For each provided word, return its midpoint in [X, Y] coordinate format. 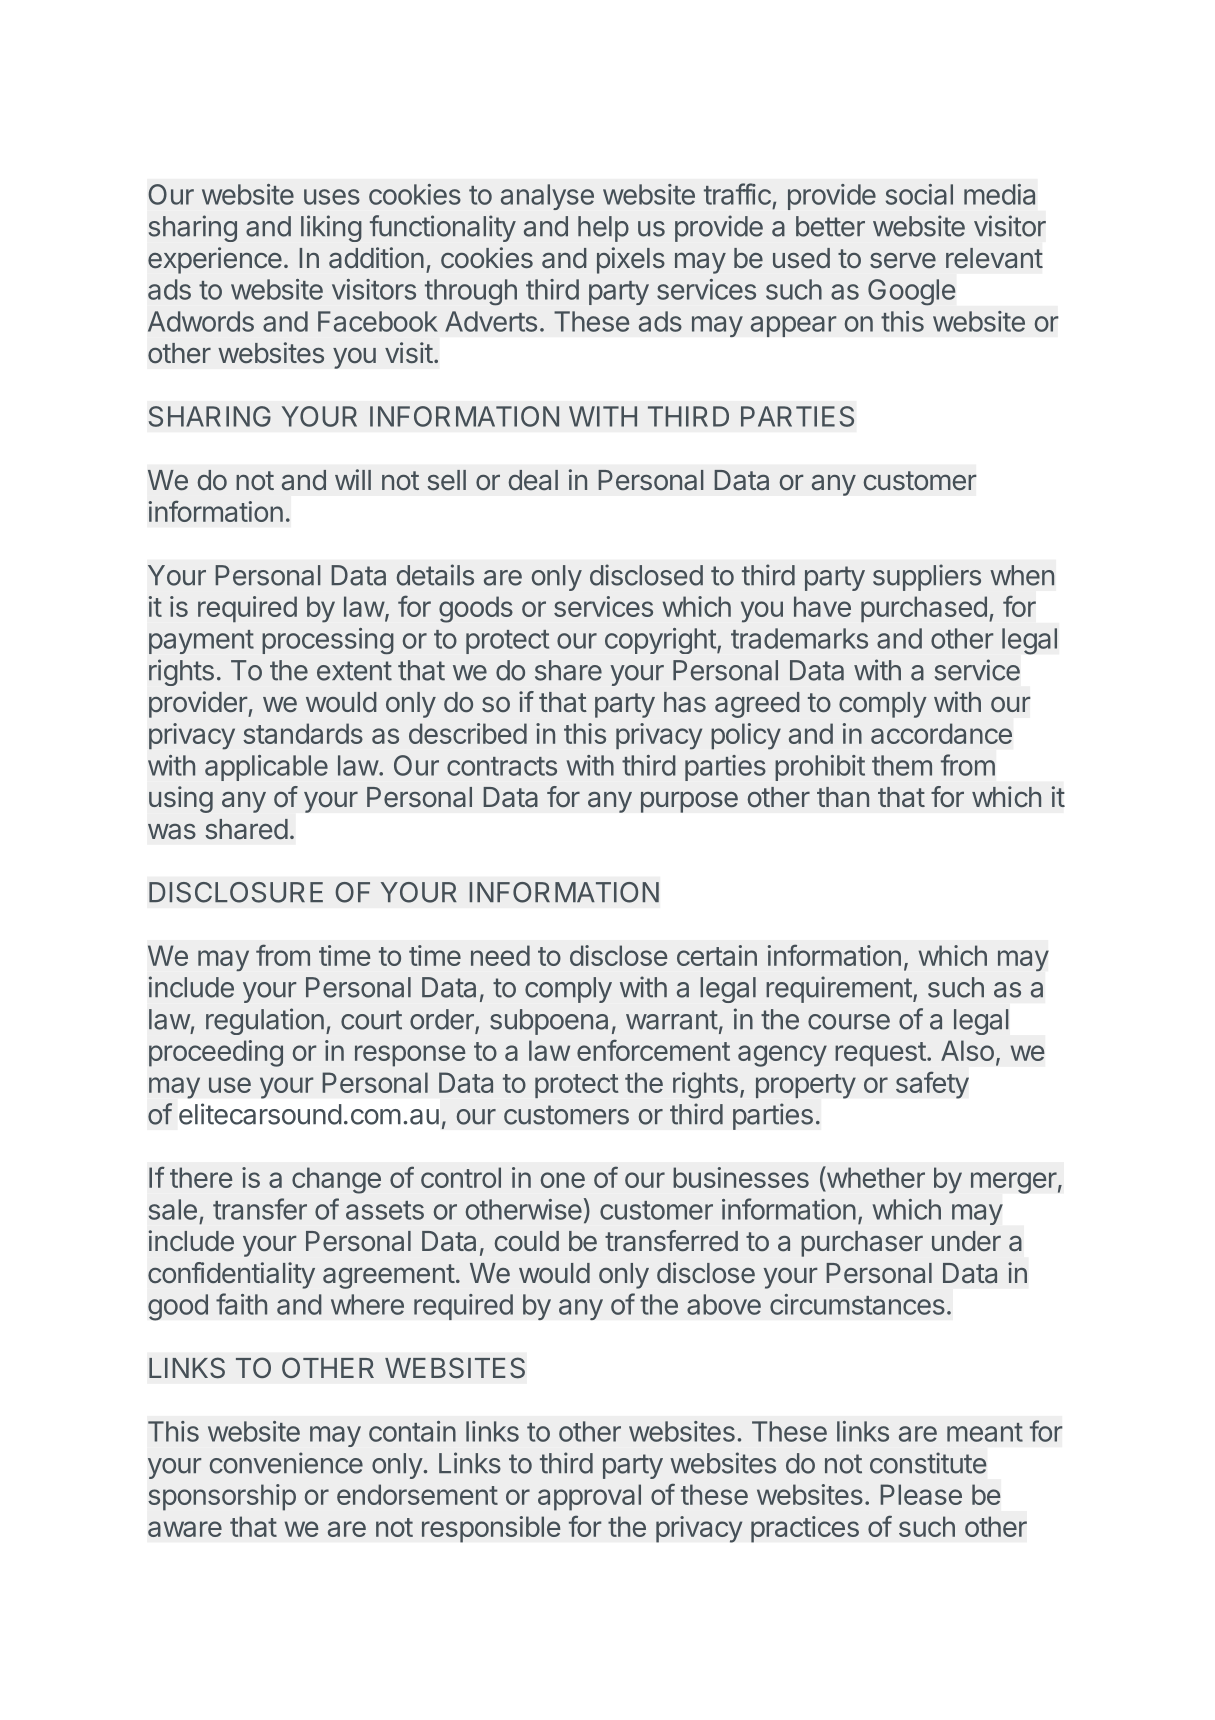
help [603, 229]
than [843, 797]
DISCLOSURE [236, 892]
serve [903, 260]
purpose [689, 802]
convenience [286, 1463]
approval [589, 1497]
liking [331, 228]
